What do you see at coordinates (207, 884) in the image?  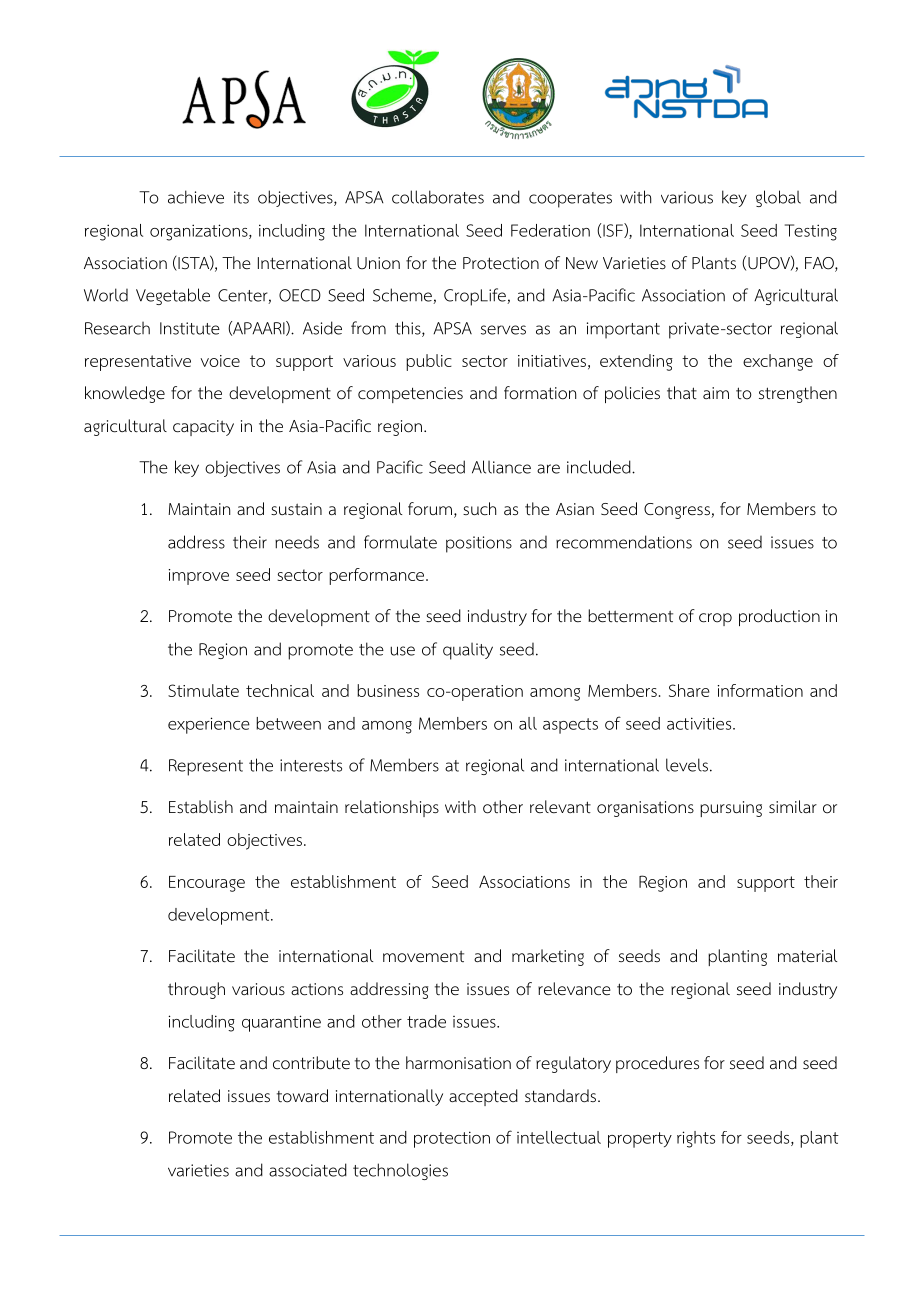 I see `Encourage` at bounding box center [207, 884].
